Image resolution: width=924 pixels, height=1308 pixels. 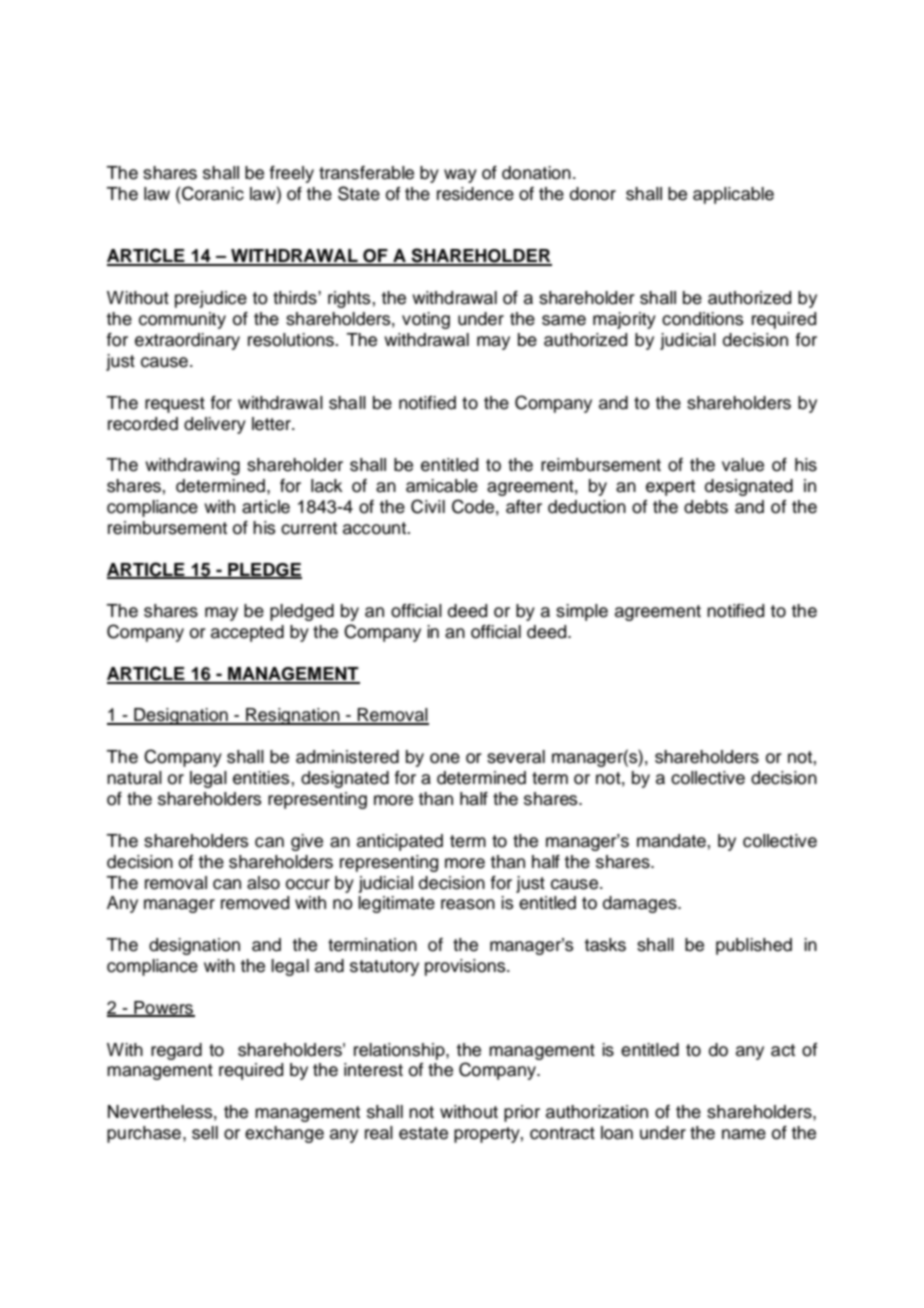 What do you see at coordinates (426, 320) in the screenshot?
I see `voting` at bounding box center [426, 320].
